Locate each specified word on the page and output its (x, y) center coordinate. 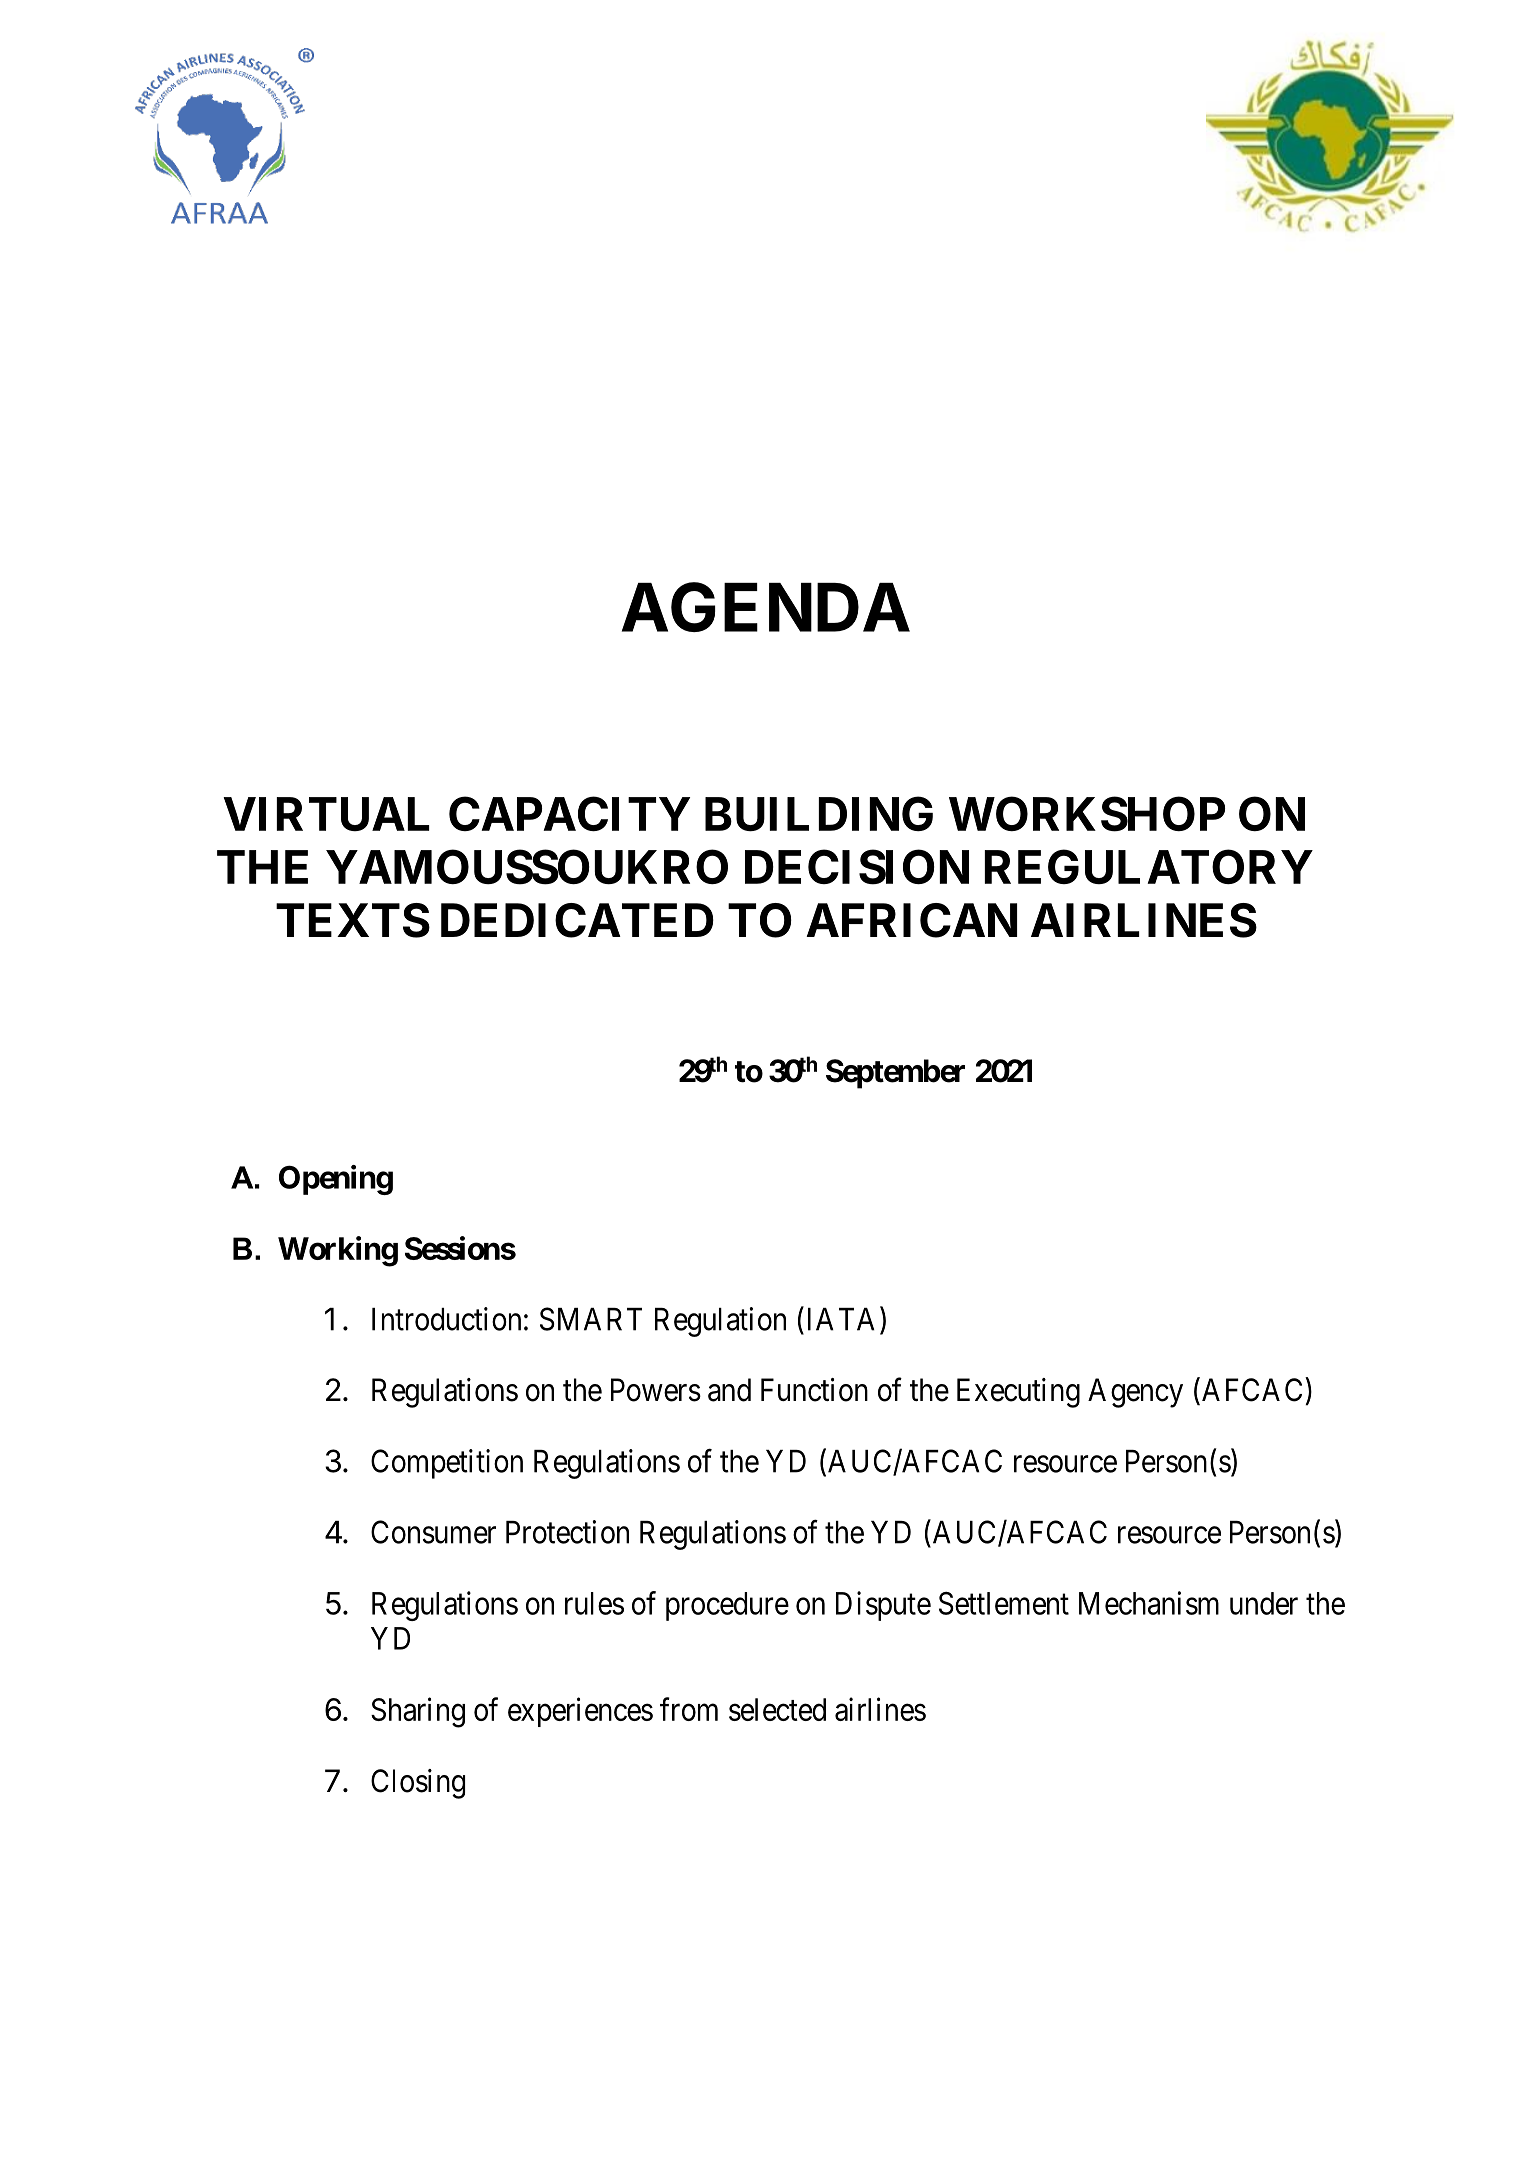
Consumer (433, 1532)
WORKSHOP (1087, 814)
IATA (844, 1320)
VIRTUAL (326, 814)
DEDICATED (577, 920)
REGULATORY (1148, 866)
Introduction (446, 1319)
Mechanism (1149, 1603)
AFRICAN (911, 920)
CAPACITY (569, 813)
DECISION (857, 867)
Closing (418, 1784)
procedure (727, 1606)
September (895, 1074)
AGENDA (766, 607)
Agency (1135, 1393)
